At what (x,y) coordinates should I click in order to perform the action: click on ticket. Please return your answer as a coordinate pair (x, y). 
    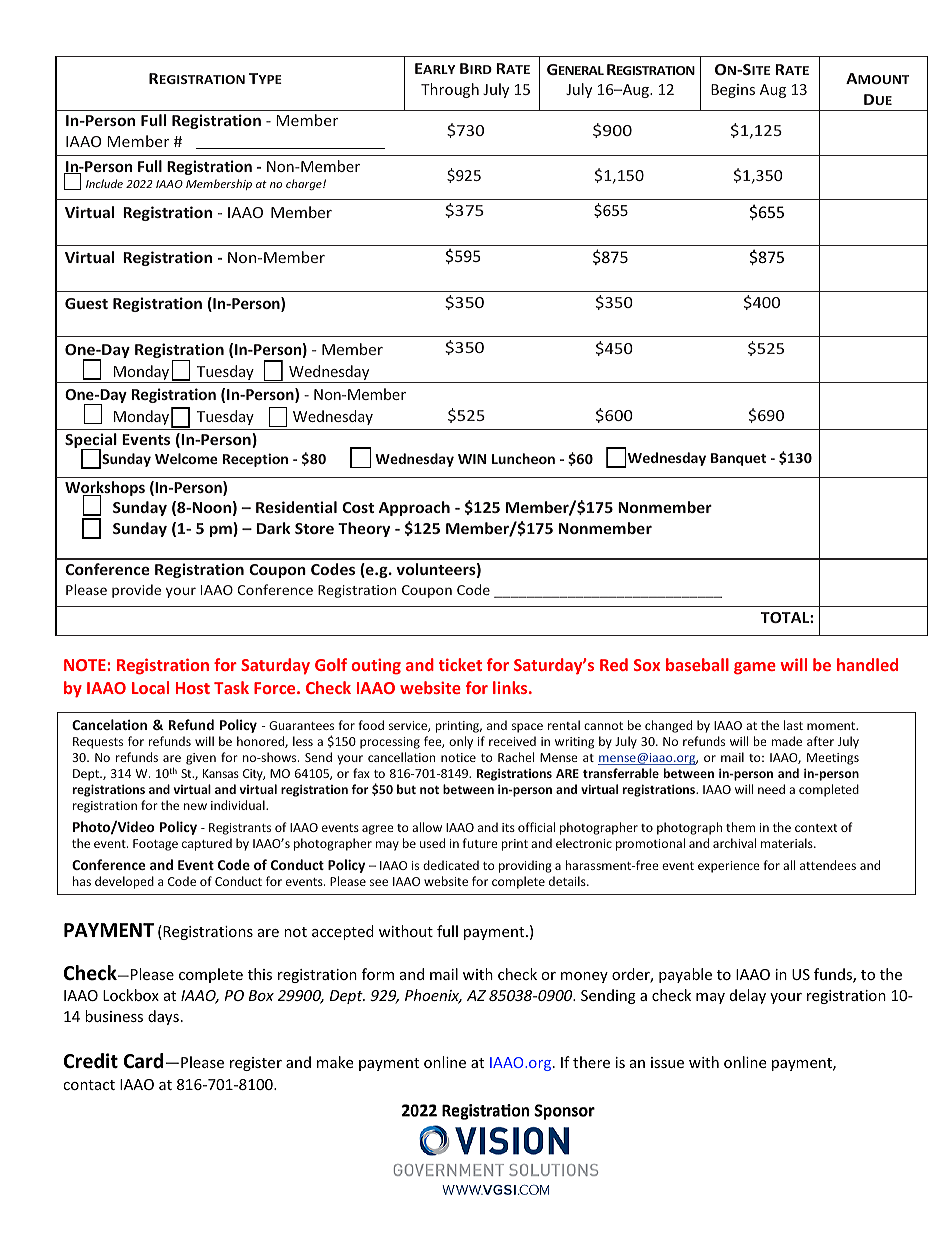
    Looking at the image, I should click on (460, 664).
